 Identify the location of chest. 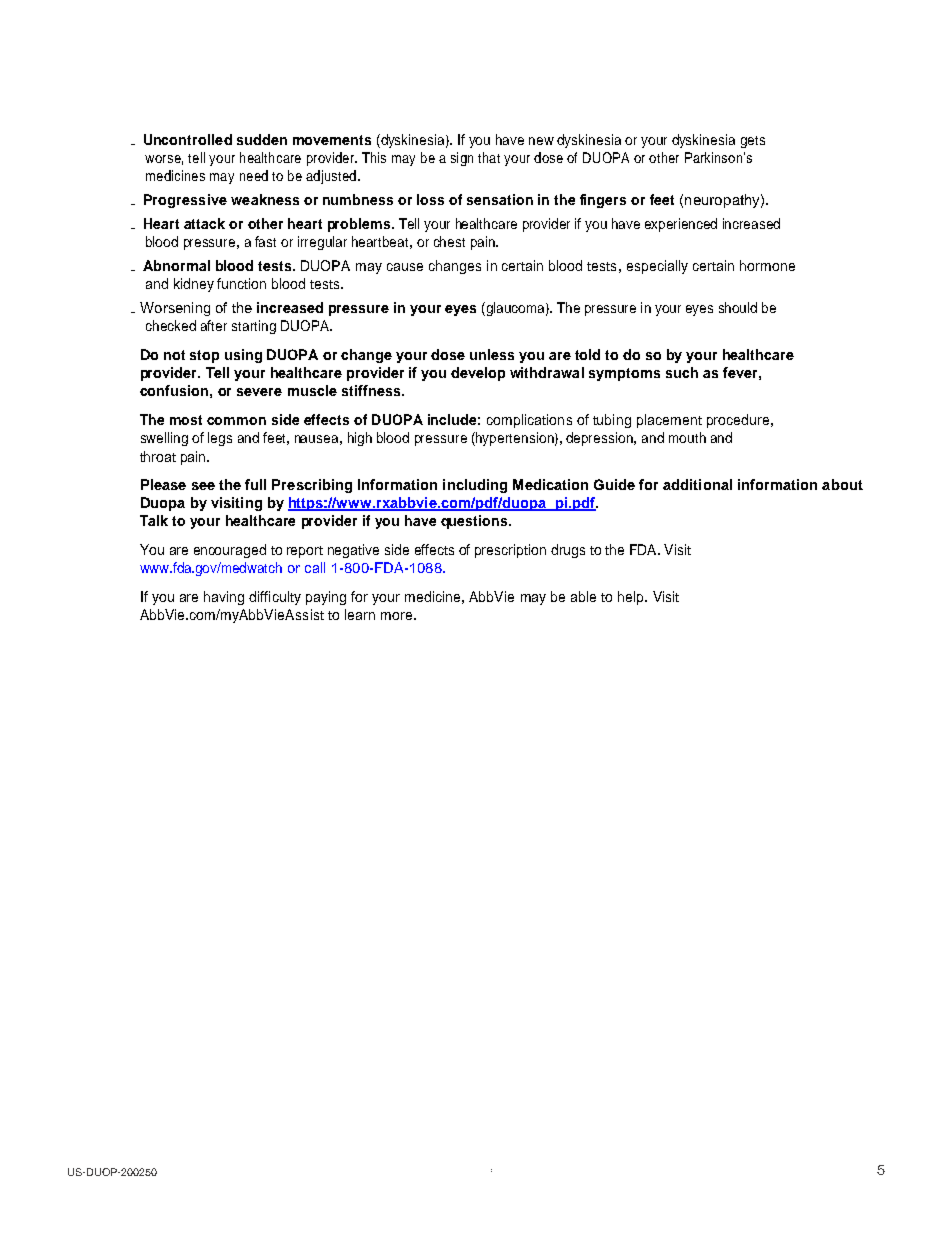
(449, 241).
